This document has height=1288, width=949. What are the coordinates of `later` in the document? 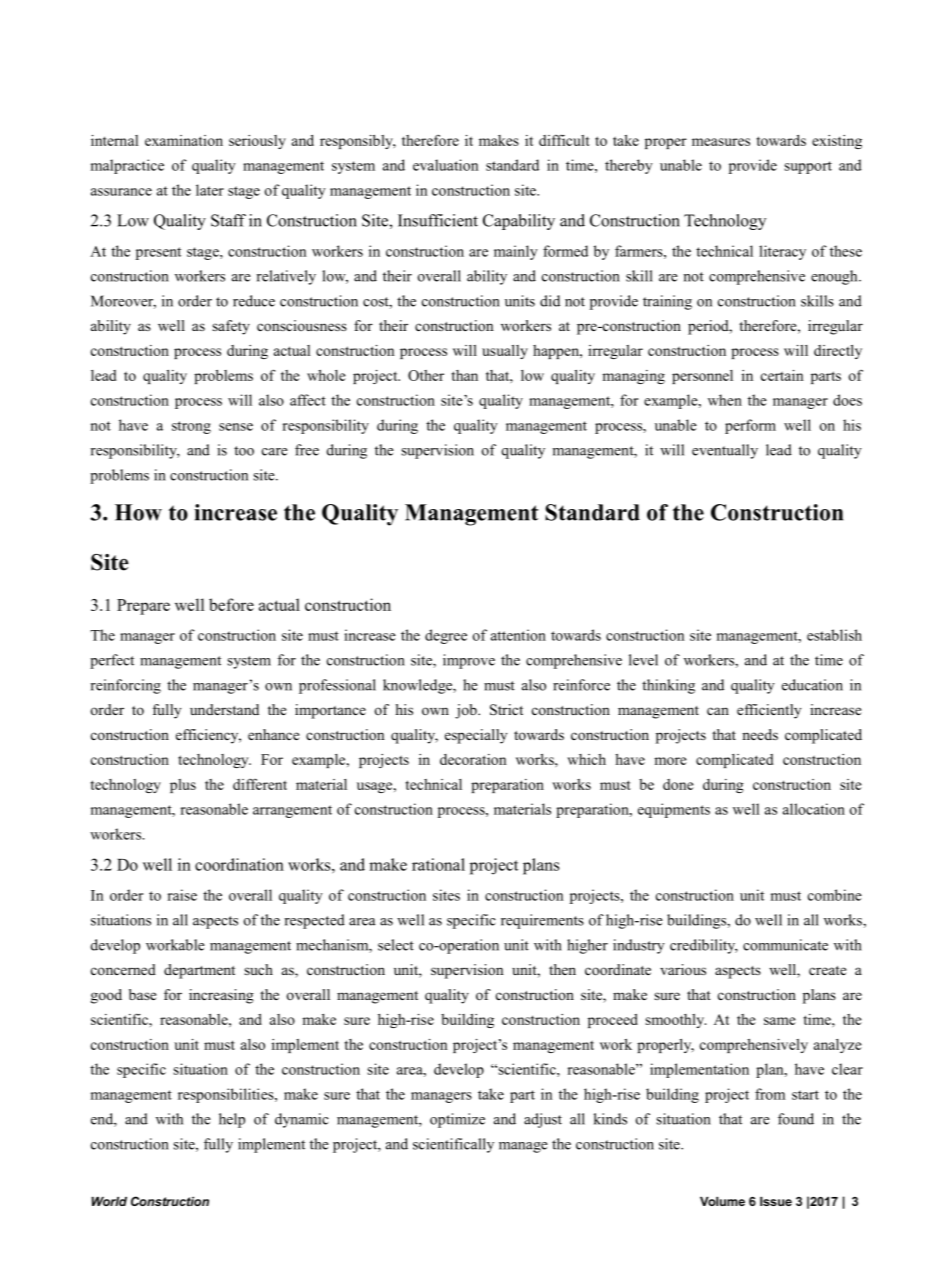 It's located at (210, 190).
